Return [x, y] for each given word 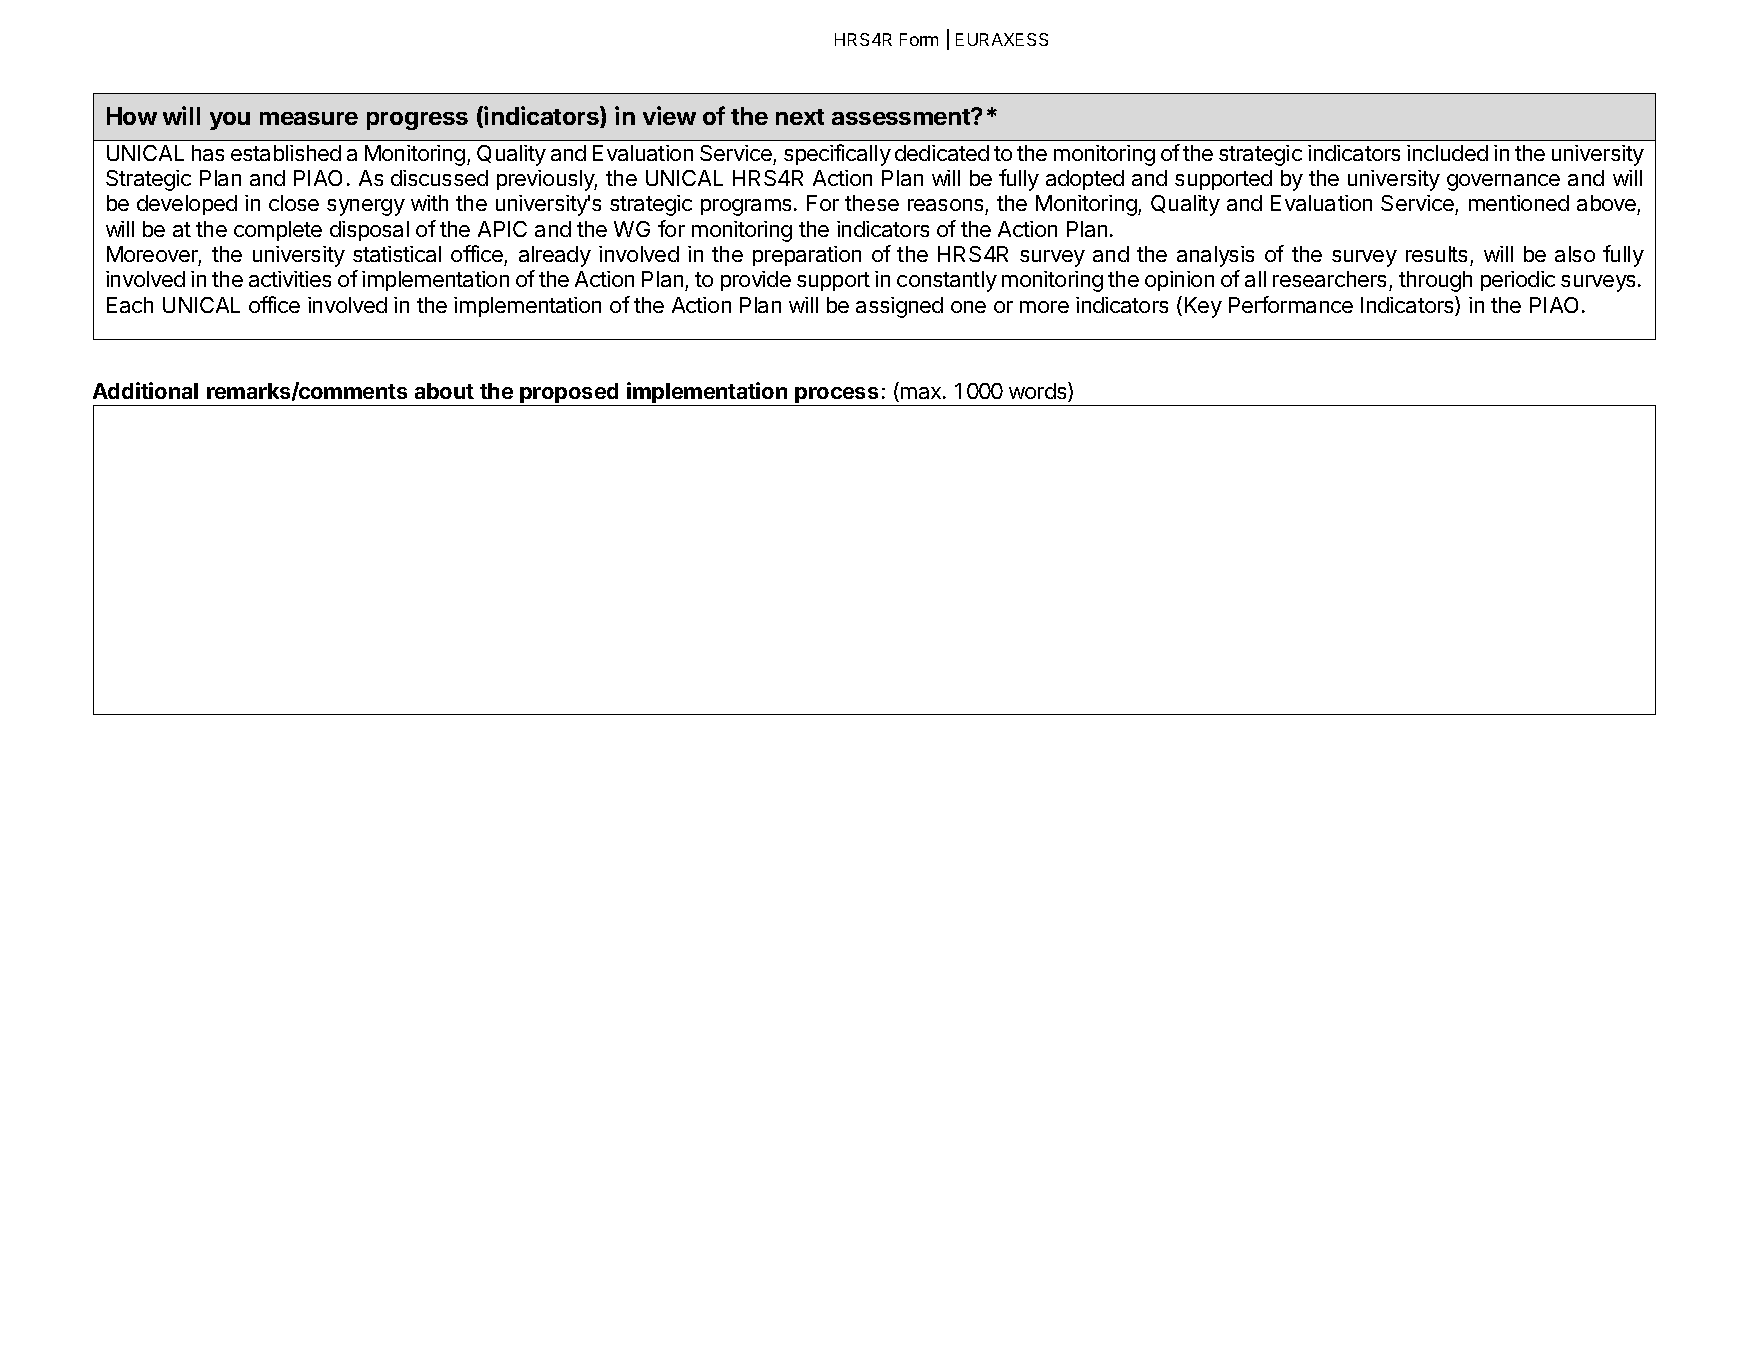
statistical [397, 254]
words [1039, 392]
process [837, 396]
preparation [807, 256]
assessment [902, 117]
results [1436, 254]
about [444, 391]
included [1447, 153]
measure [309, 118]
